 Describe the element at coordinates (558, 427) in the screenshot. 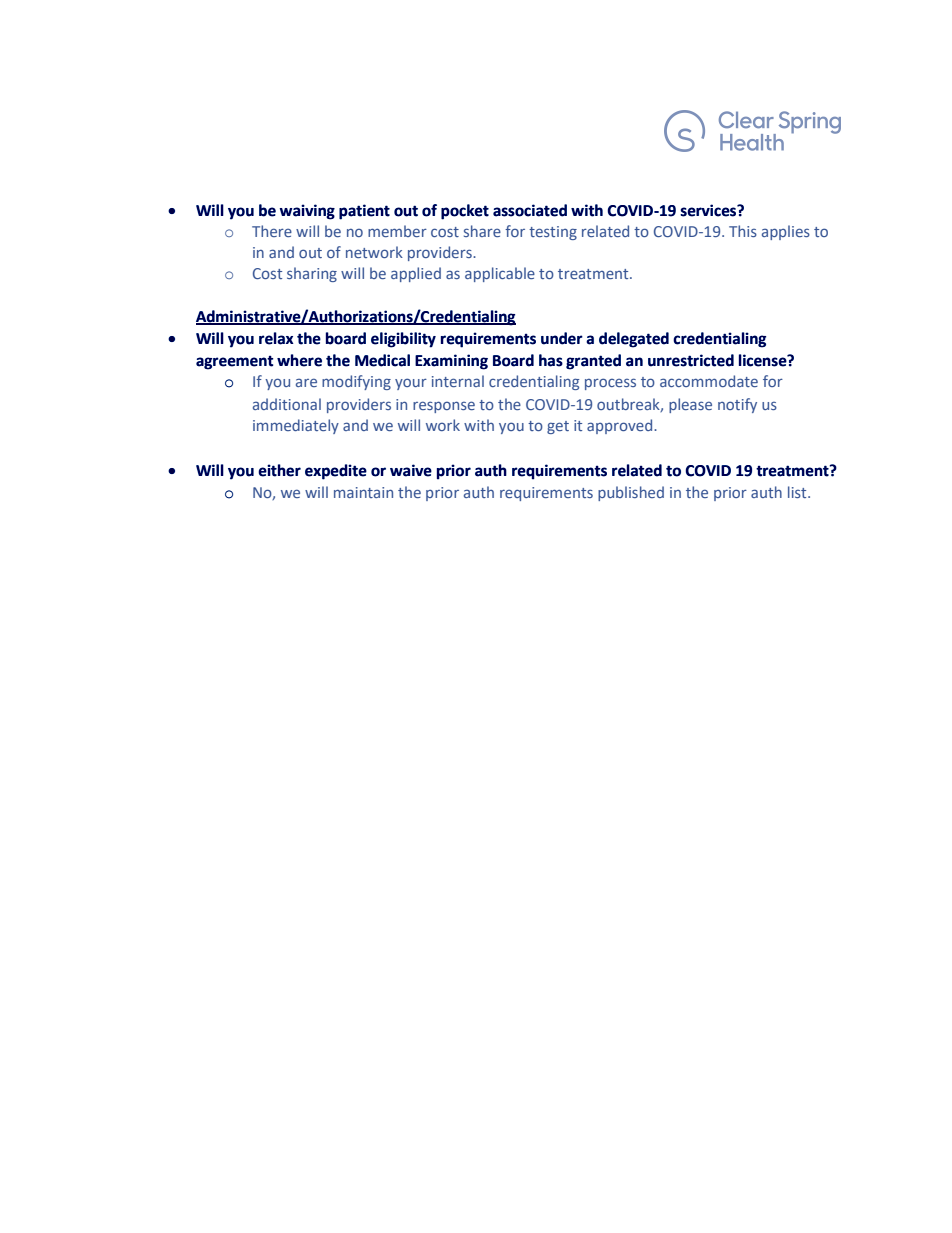

I see `get` at that location.
